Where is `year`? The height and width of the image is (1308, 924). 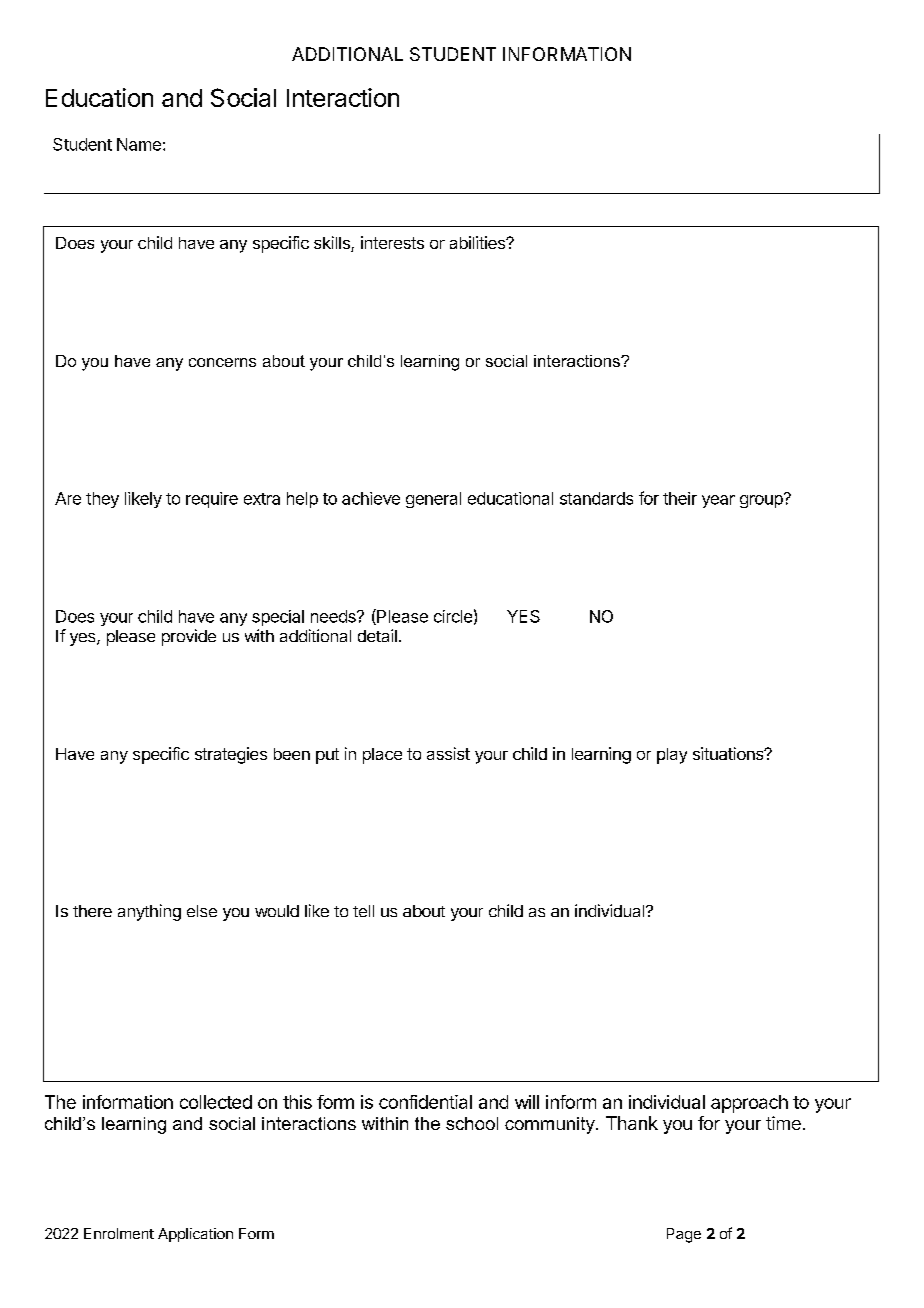
year is located at coordinates (718, 501).
